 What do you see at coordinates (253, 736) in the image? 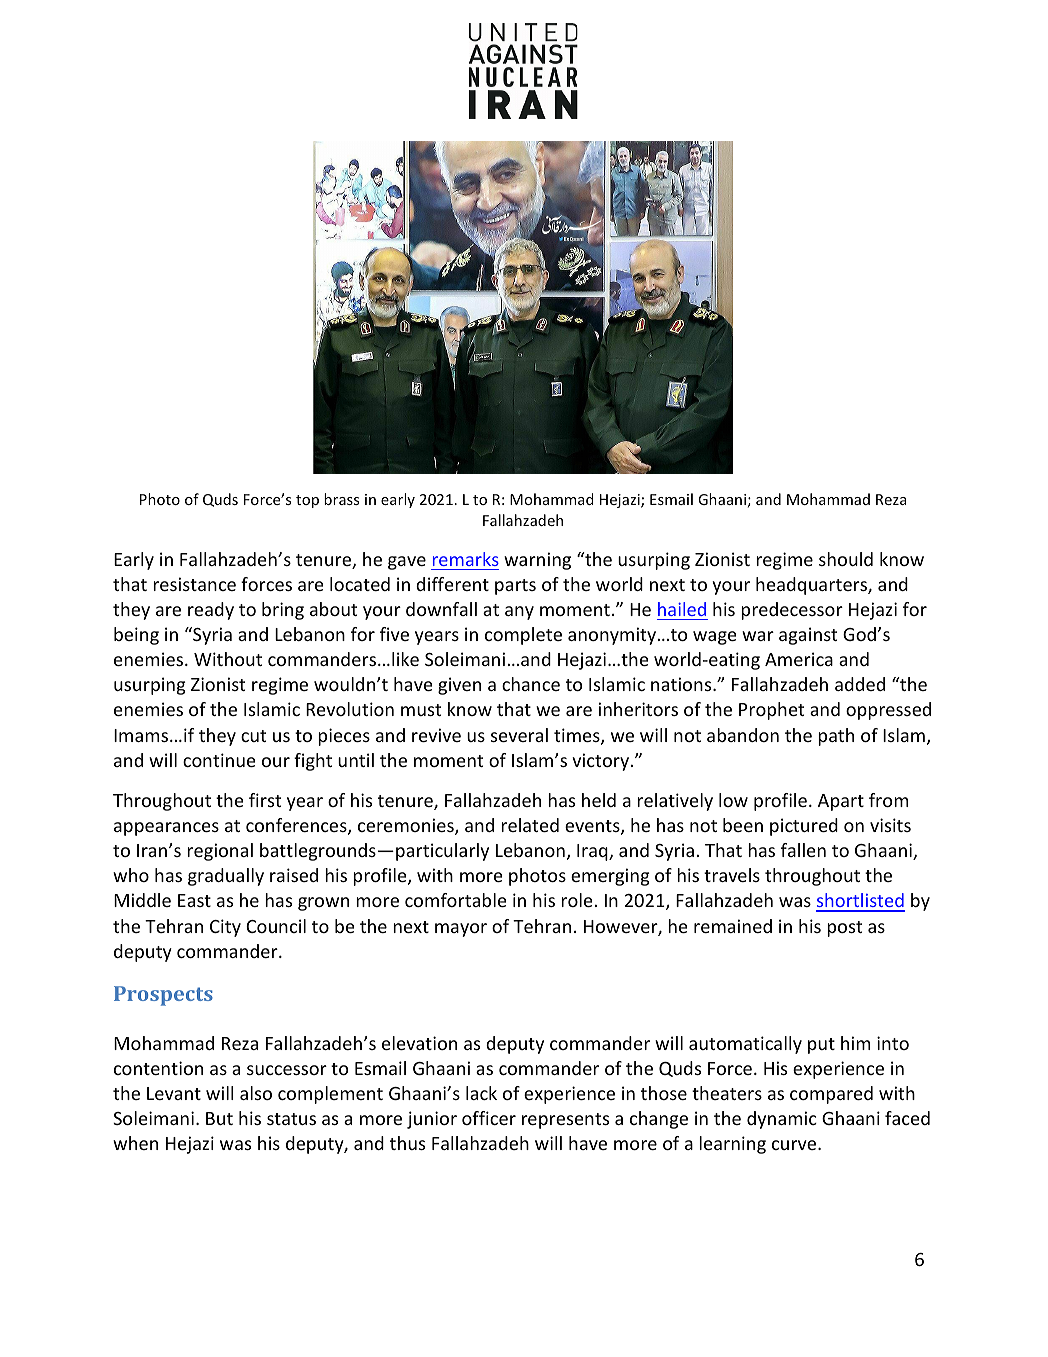
I see `cut` at bounding box center [253, 736].
